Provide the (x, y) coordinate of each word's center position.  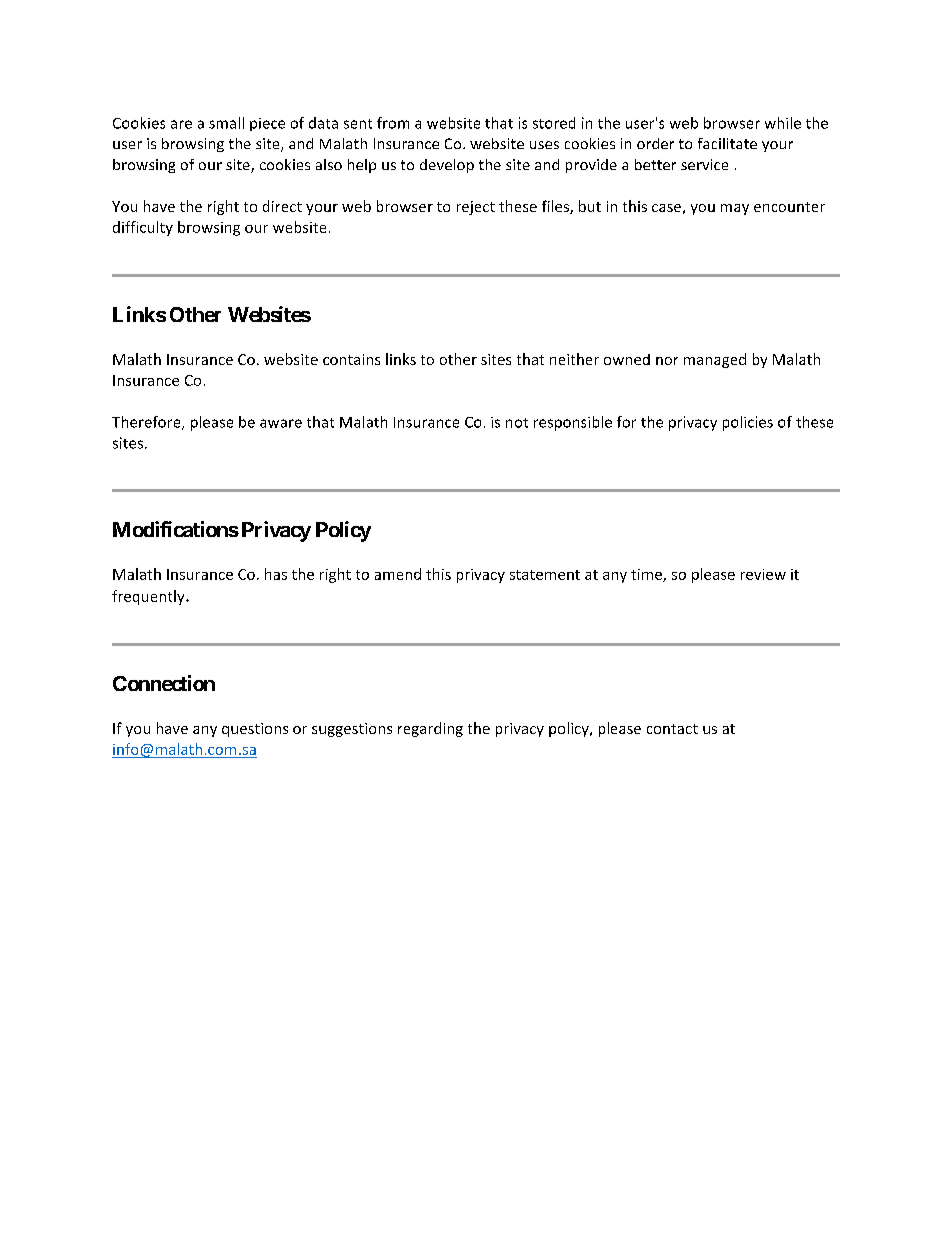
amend (398, 574)
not (517, 423)
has (276, 574)
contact (672, 729)
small (226, 123)
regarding (430, 729)
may (735, 209)
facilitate (727, 143)
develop (447, 166)
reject (476, 208)
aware (281, 423)
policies (748, 423)
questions (255, 730)
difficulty (143, 228)
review (763, 574)
